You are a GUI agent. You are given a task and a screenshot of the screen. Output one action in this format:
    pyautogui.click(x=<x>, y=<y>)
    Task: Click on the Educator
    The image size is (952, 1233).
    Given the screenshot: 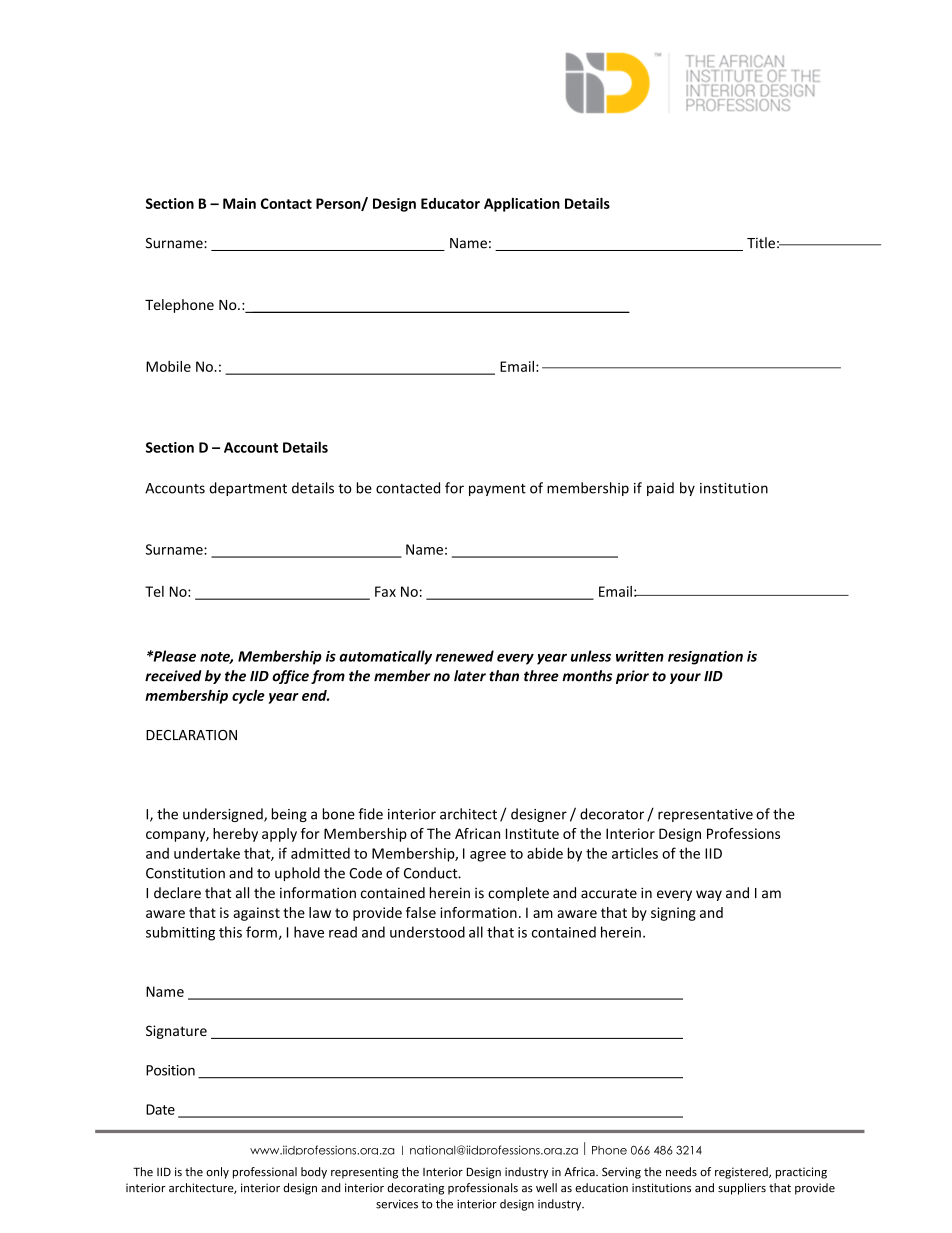 What is the action you would take?
    pyautogui.click(x=450, y=203)
